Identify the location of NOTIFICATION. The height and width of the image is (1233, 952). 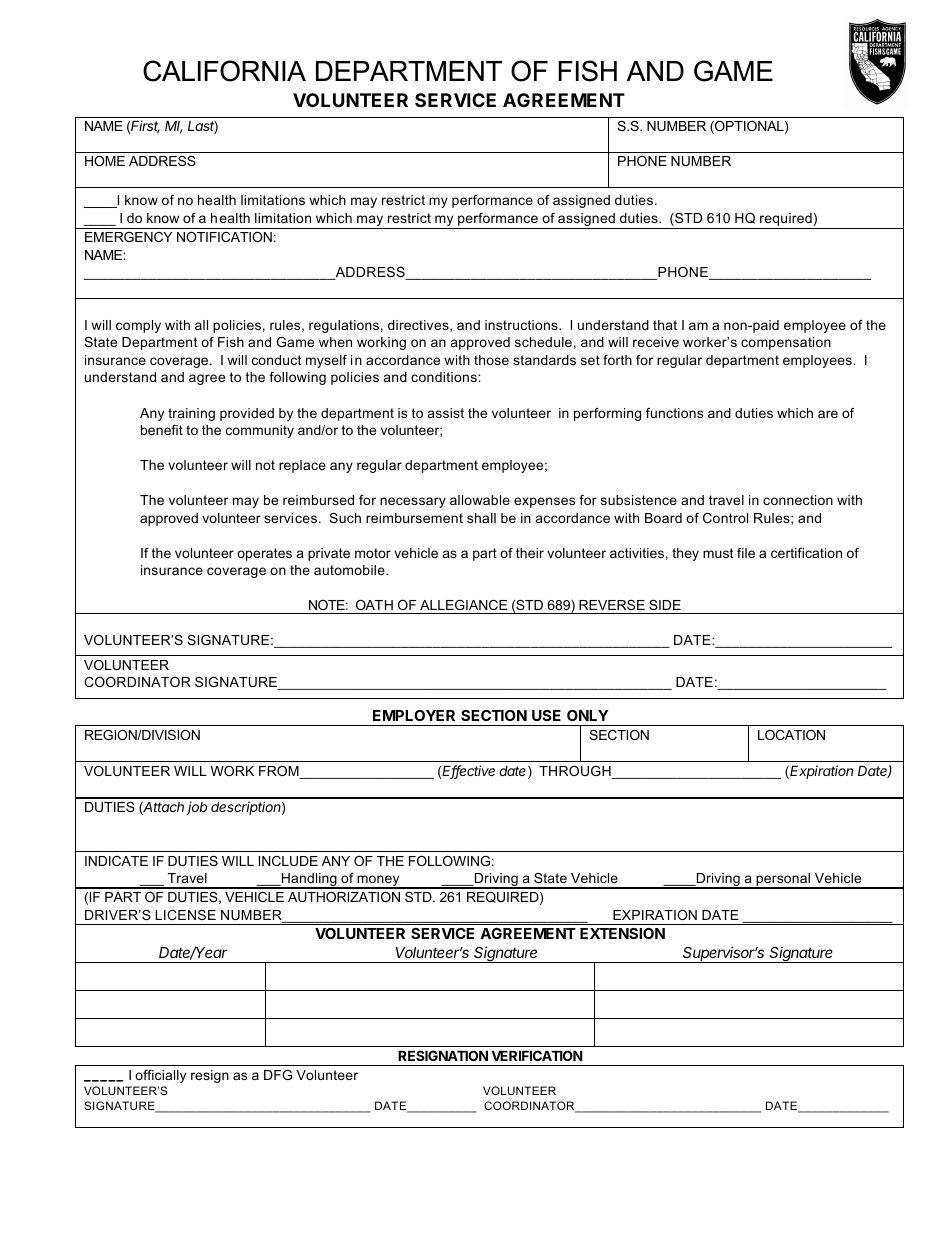
(224, 237).
